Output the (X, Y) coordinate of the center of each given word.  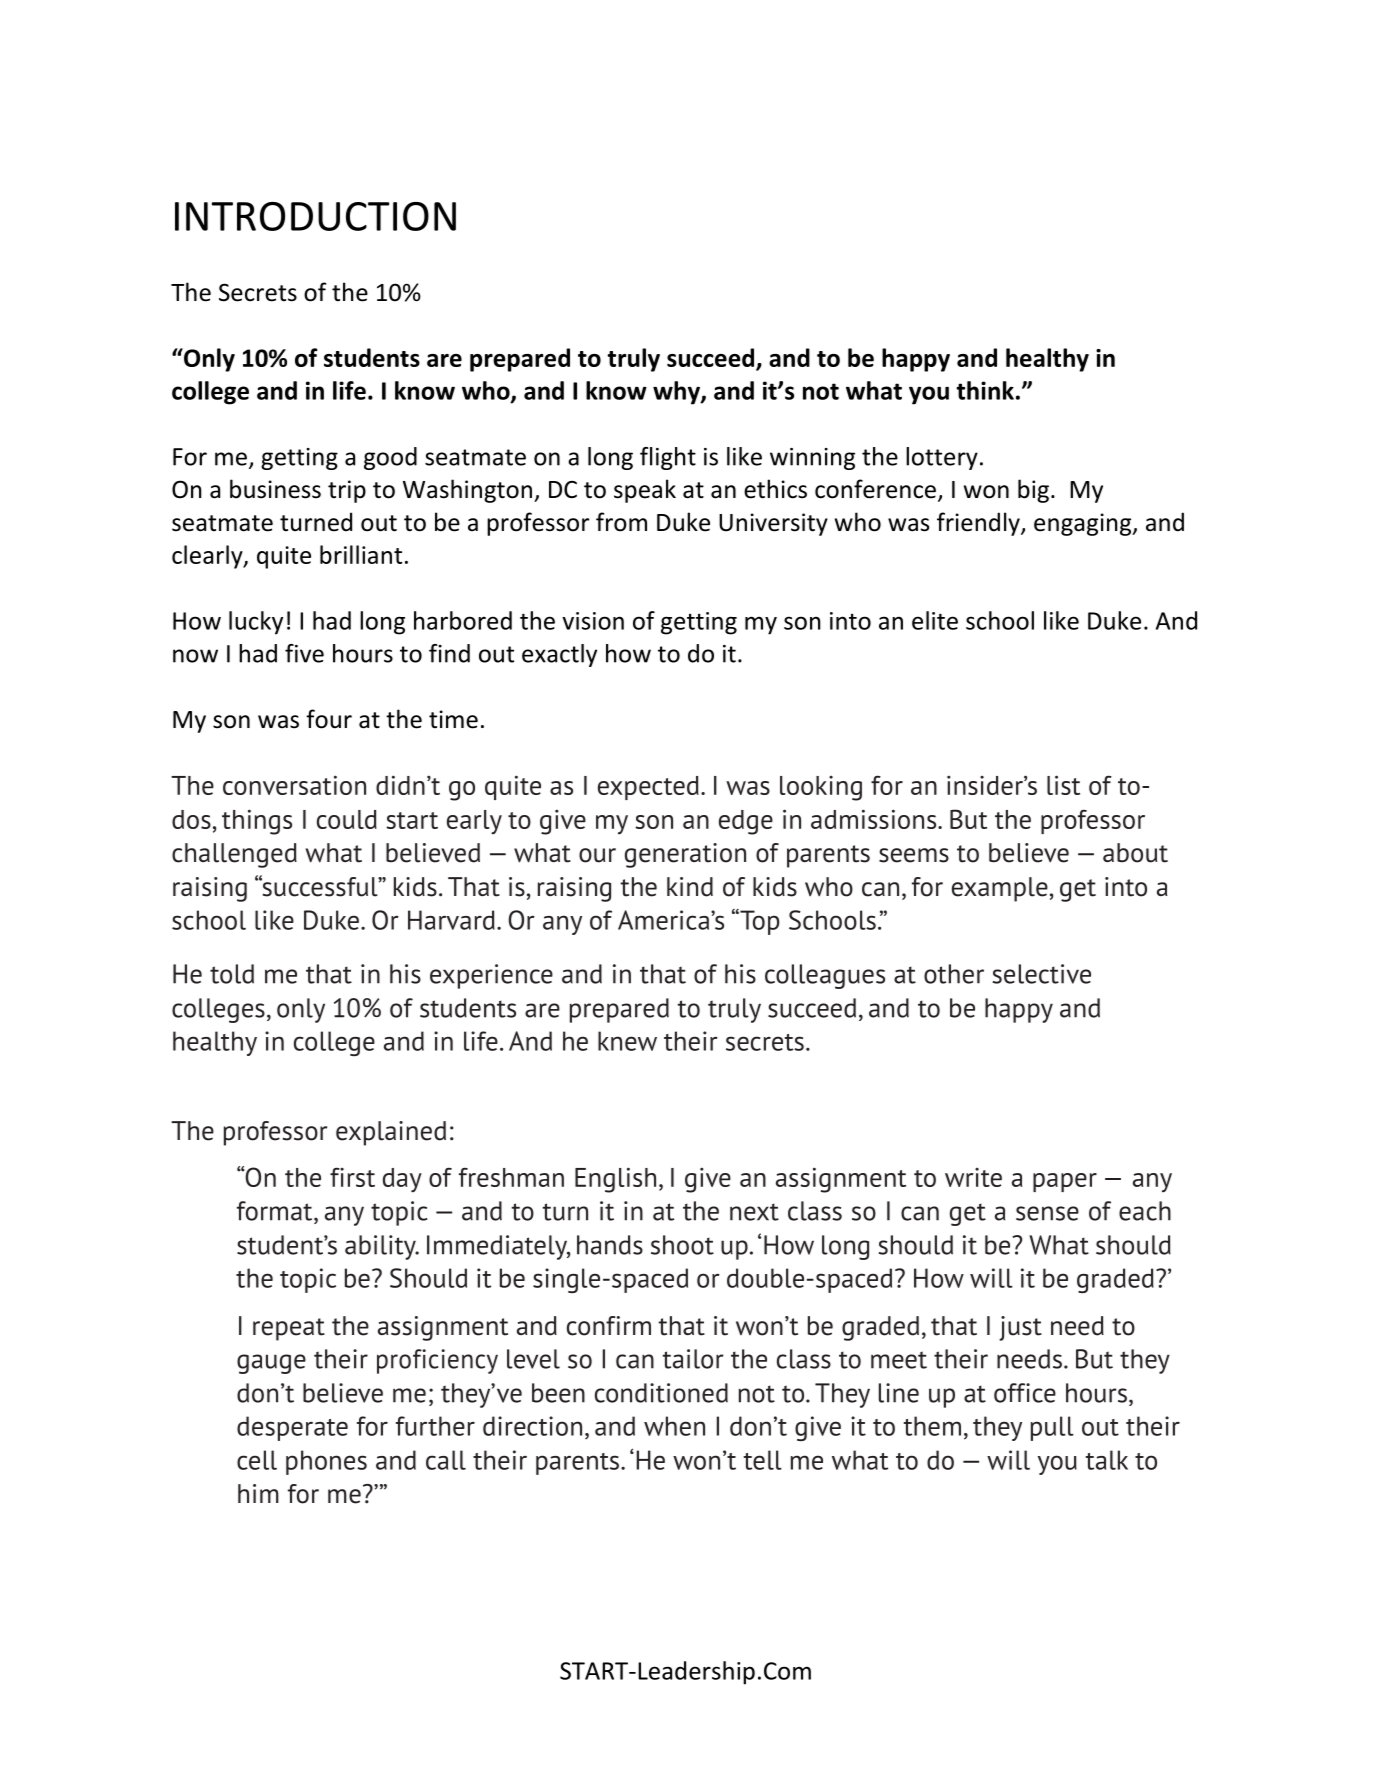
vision (593, 621)
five (304, 653)
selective (1041, 974)
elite (935, 620)
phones (326, 1462)
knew (627, 1041)
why (677, 393)
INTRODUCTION (315, 216)
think (985, 390)
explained (391, 1133)
